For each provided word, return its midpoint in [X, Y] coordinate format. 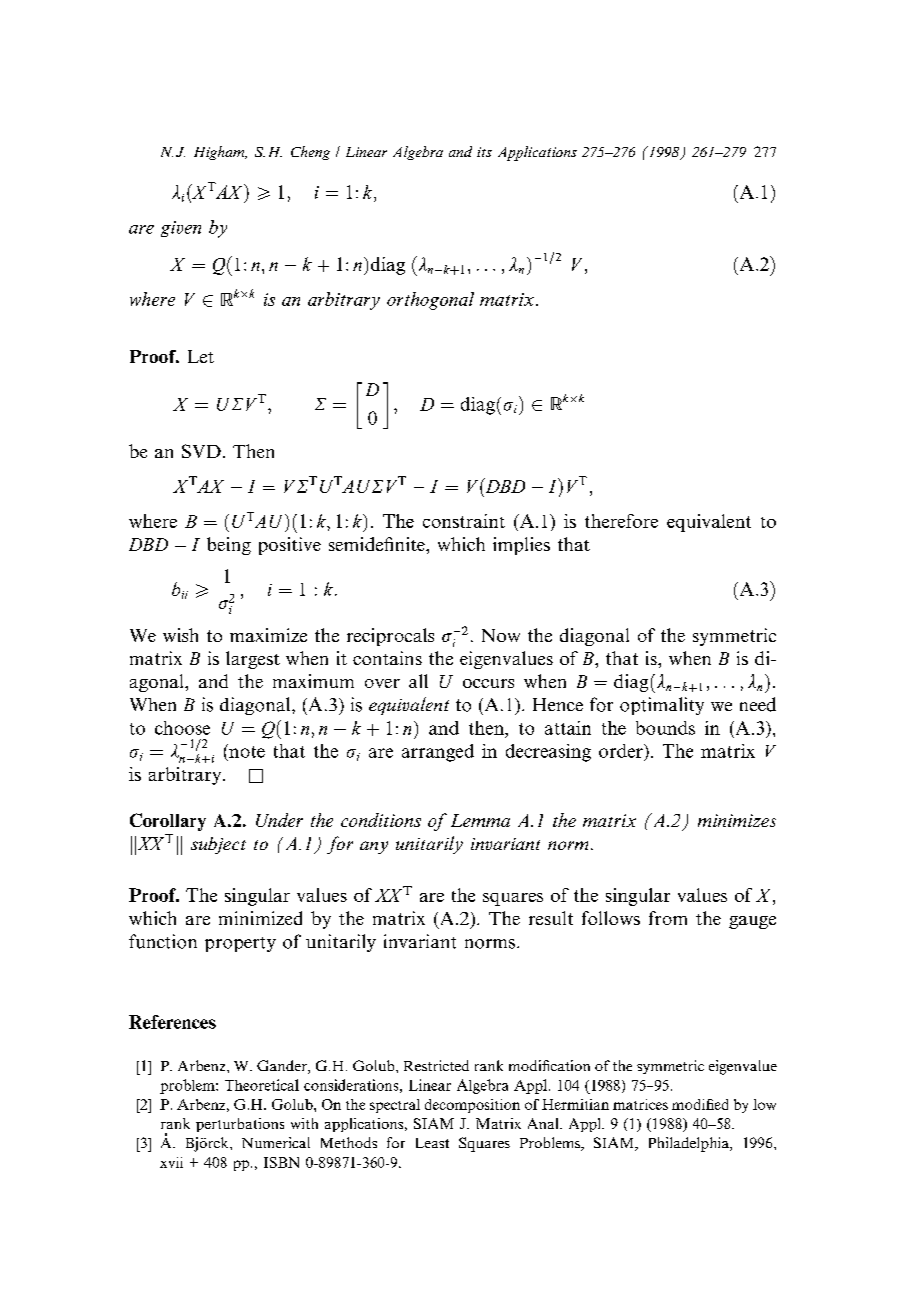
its [484, 152]
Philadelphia [690, 1144]
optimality [662, 706]
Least [432, 1143]
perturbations [240, 1125]
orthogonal [430, 301]
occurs [488, 683]
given [181, 229]
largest [253, 660]
